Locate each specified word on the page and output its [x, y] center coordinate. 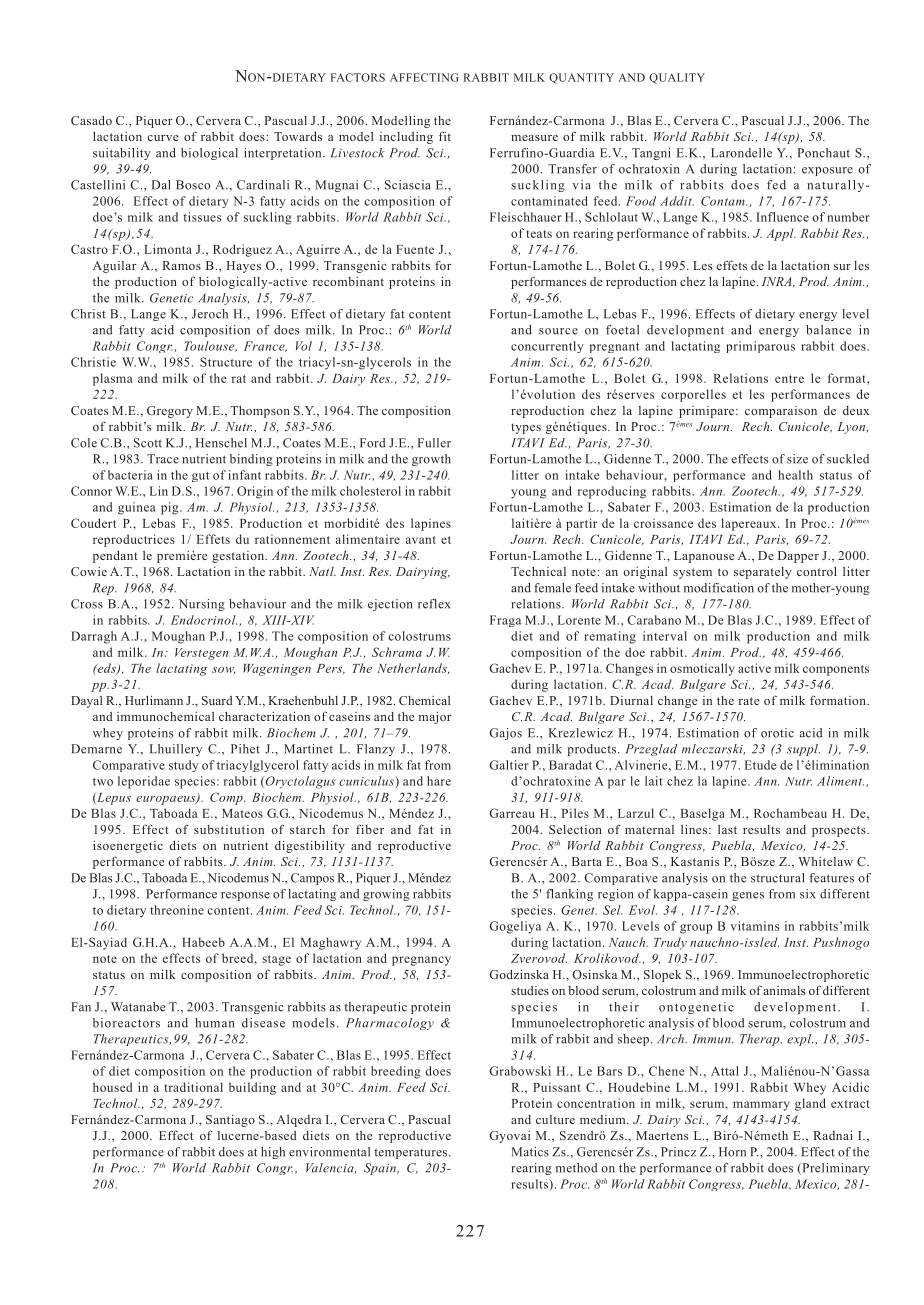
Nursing [202, 605]
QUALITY [677, 78]
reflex [434, 604]
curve [162, 138]
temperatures [412, 1153]
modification [719, 588]
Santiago [230, 1121]
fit [445, 136]
